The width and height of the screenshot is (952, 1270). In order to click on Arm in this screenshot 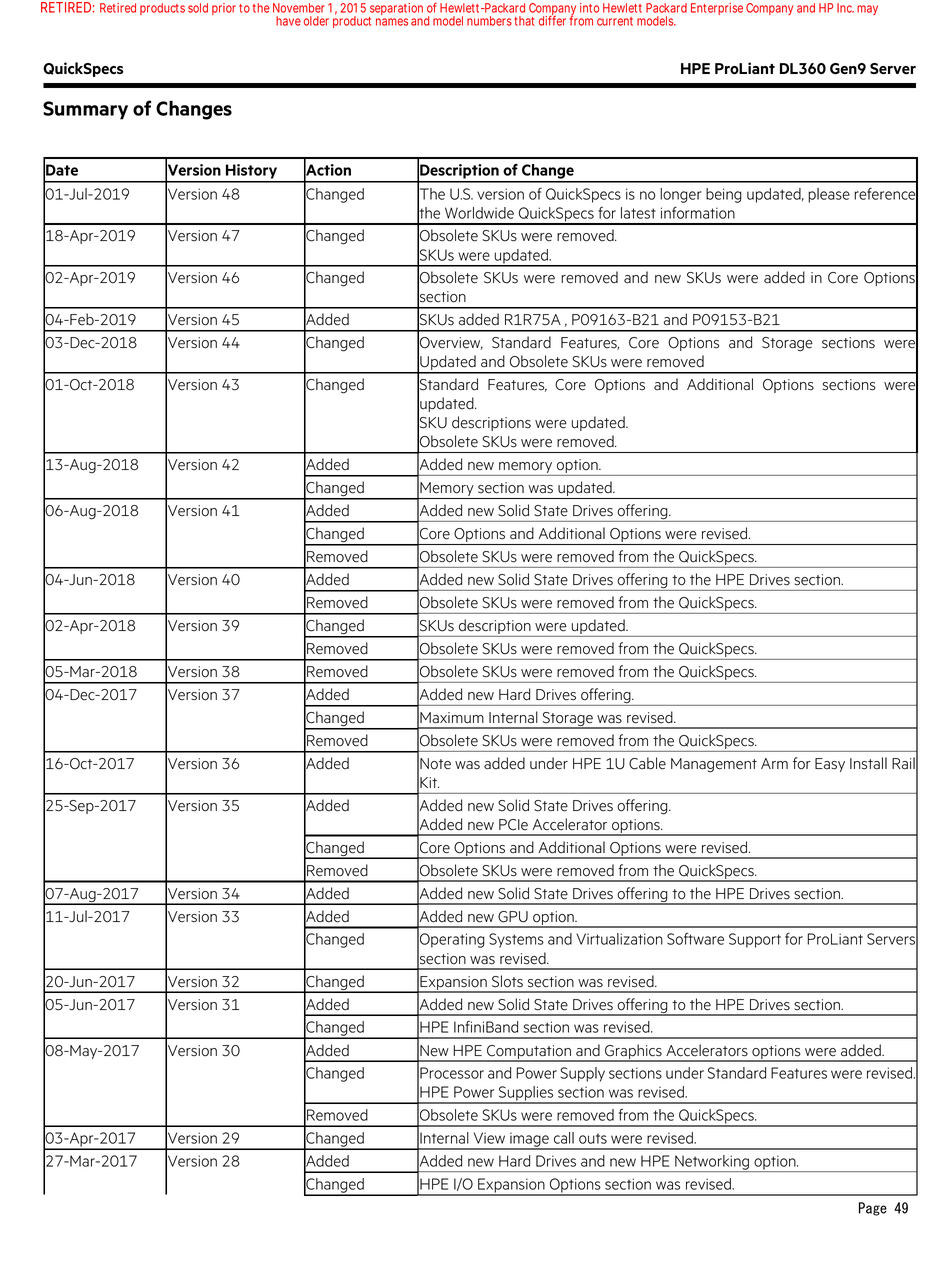, I will do `click(774, 763)`.
